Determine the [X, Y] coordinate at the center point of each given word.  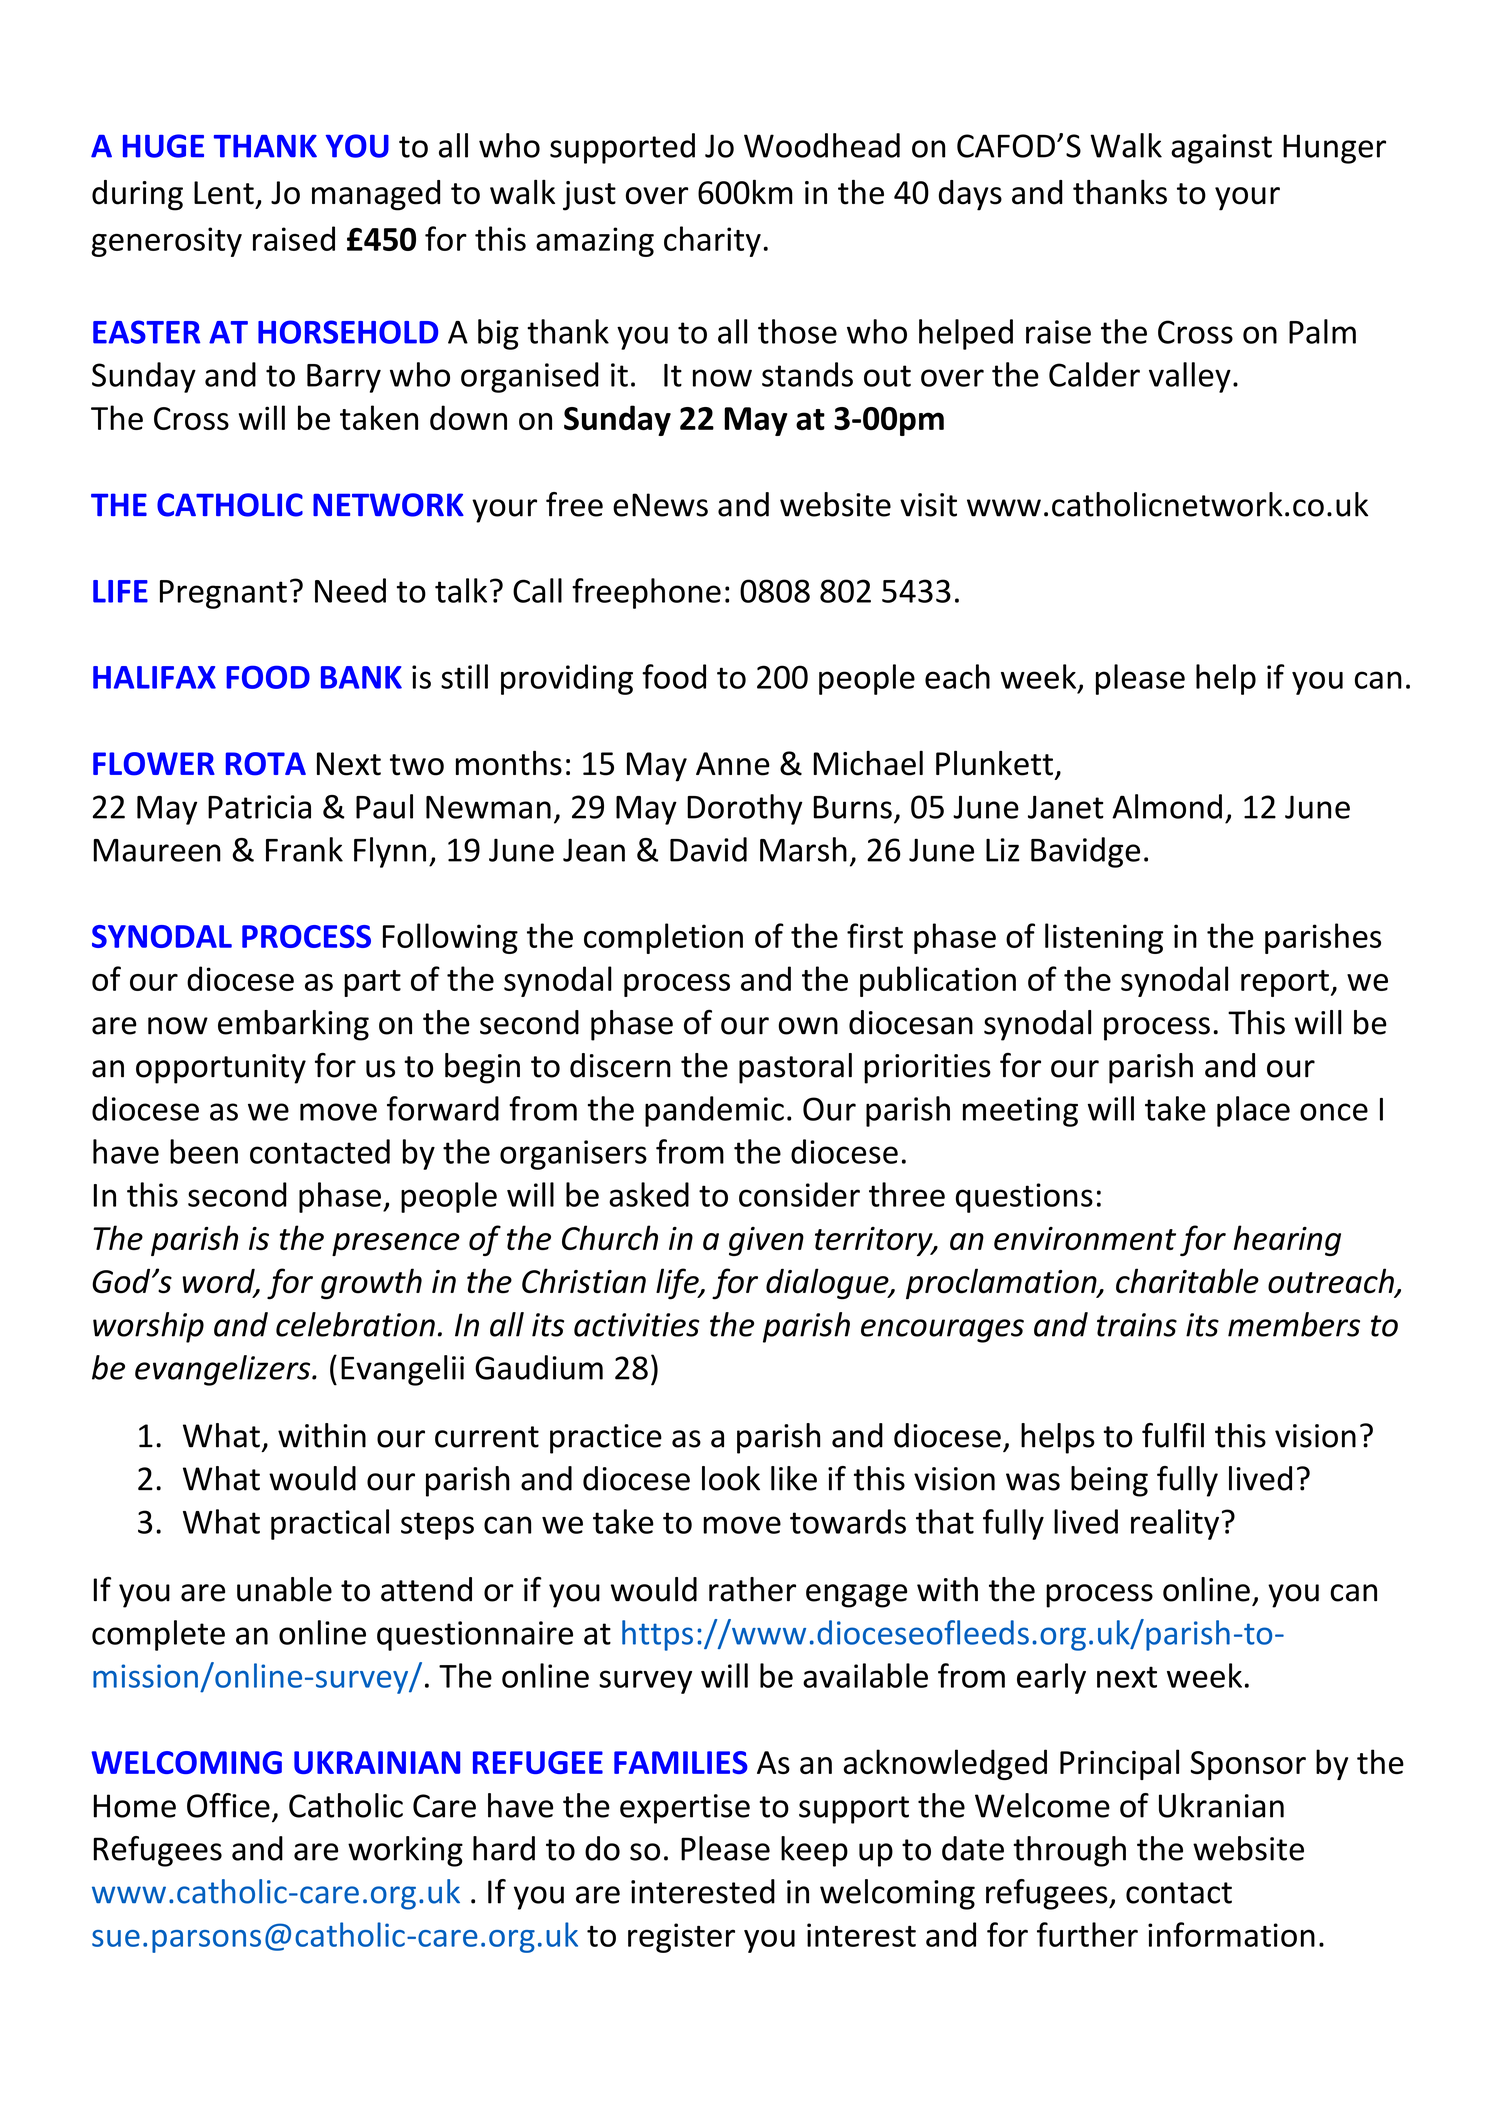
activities [637, 1325]
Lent [224, 193]
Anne [733, 764]
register [681, 1938]
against [1221, 149]
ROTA [266, 764]
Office [228, 1805]
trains [1137, 1325]
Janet [1066, 807]
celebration [355, 1324]
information [1231, 1934]
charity [712, 241]
